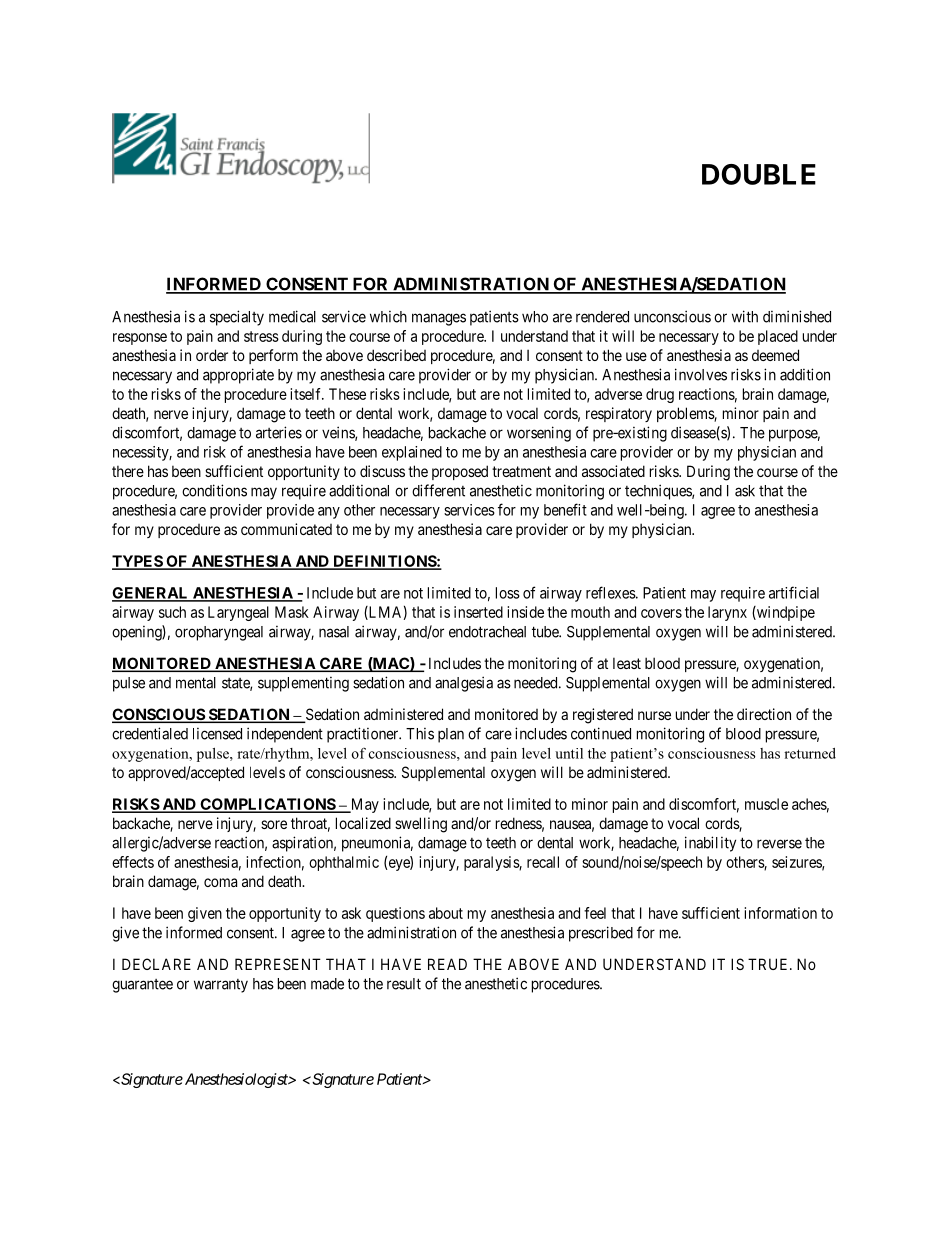  What do you see at coordinates (151, 594) in the screenshot?
I see `GENERAL` at bounding box center [151, 594].
